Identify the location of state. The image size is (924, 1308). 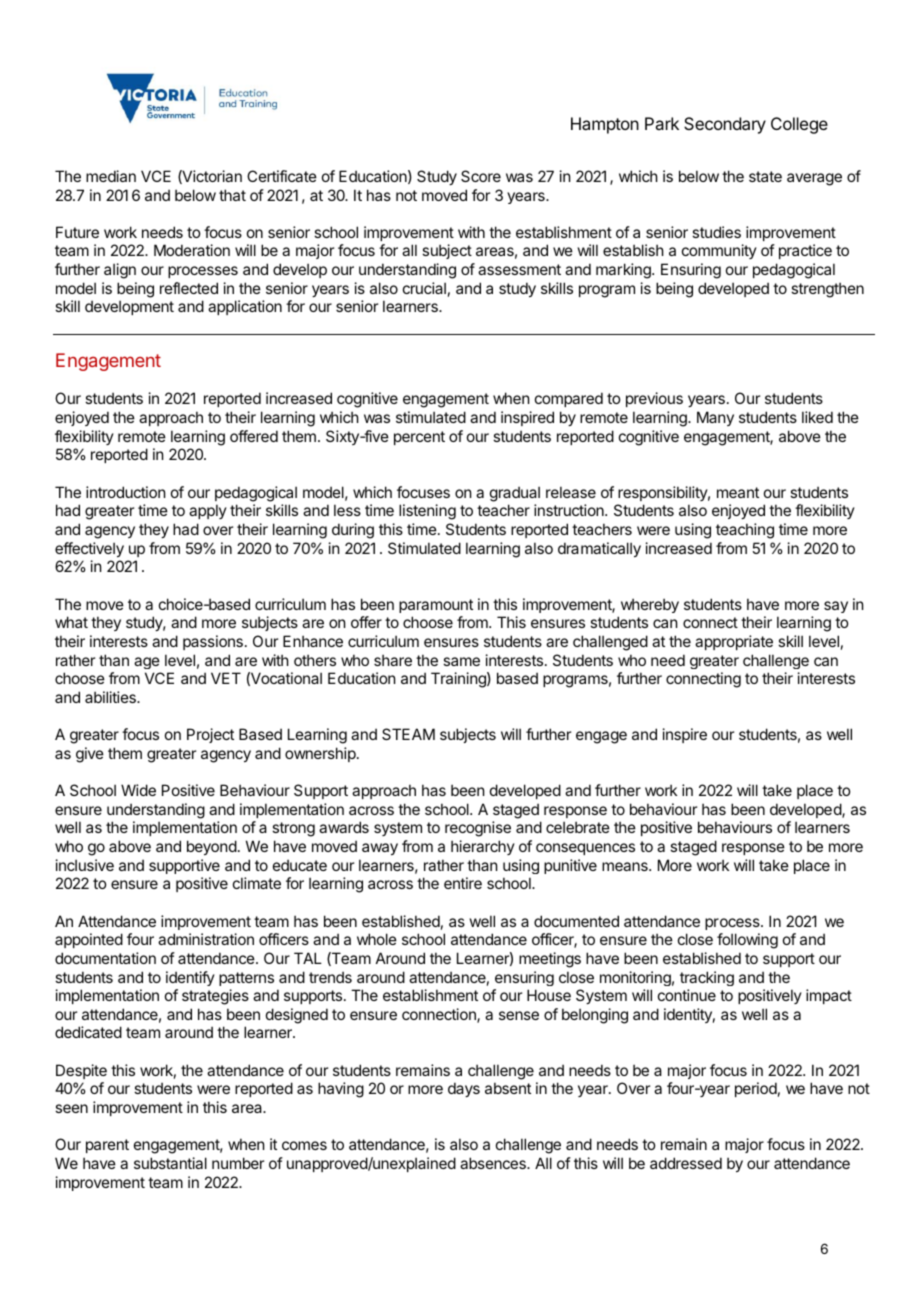
(765, 176).
